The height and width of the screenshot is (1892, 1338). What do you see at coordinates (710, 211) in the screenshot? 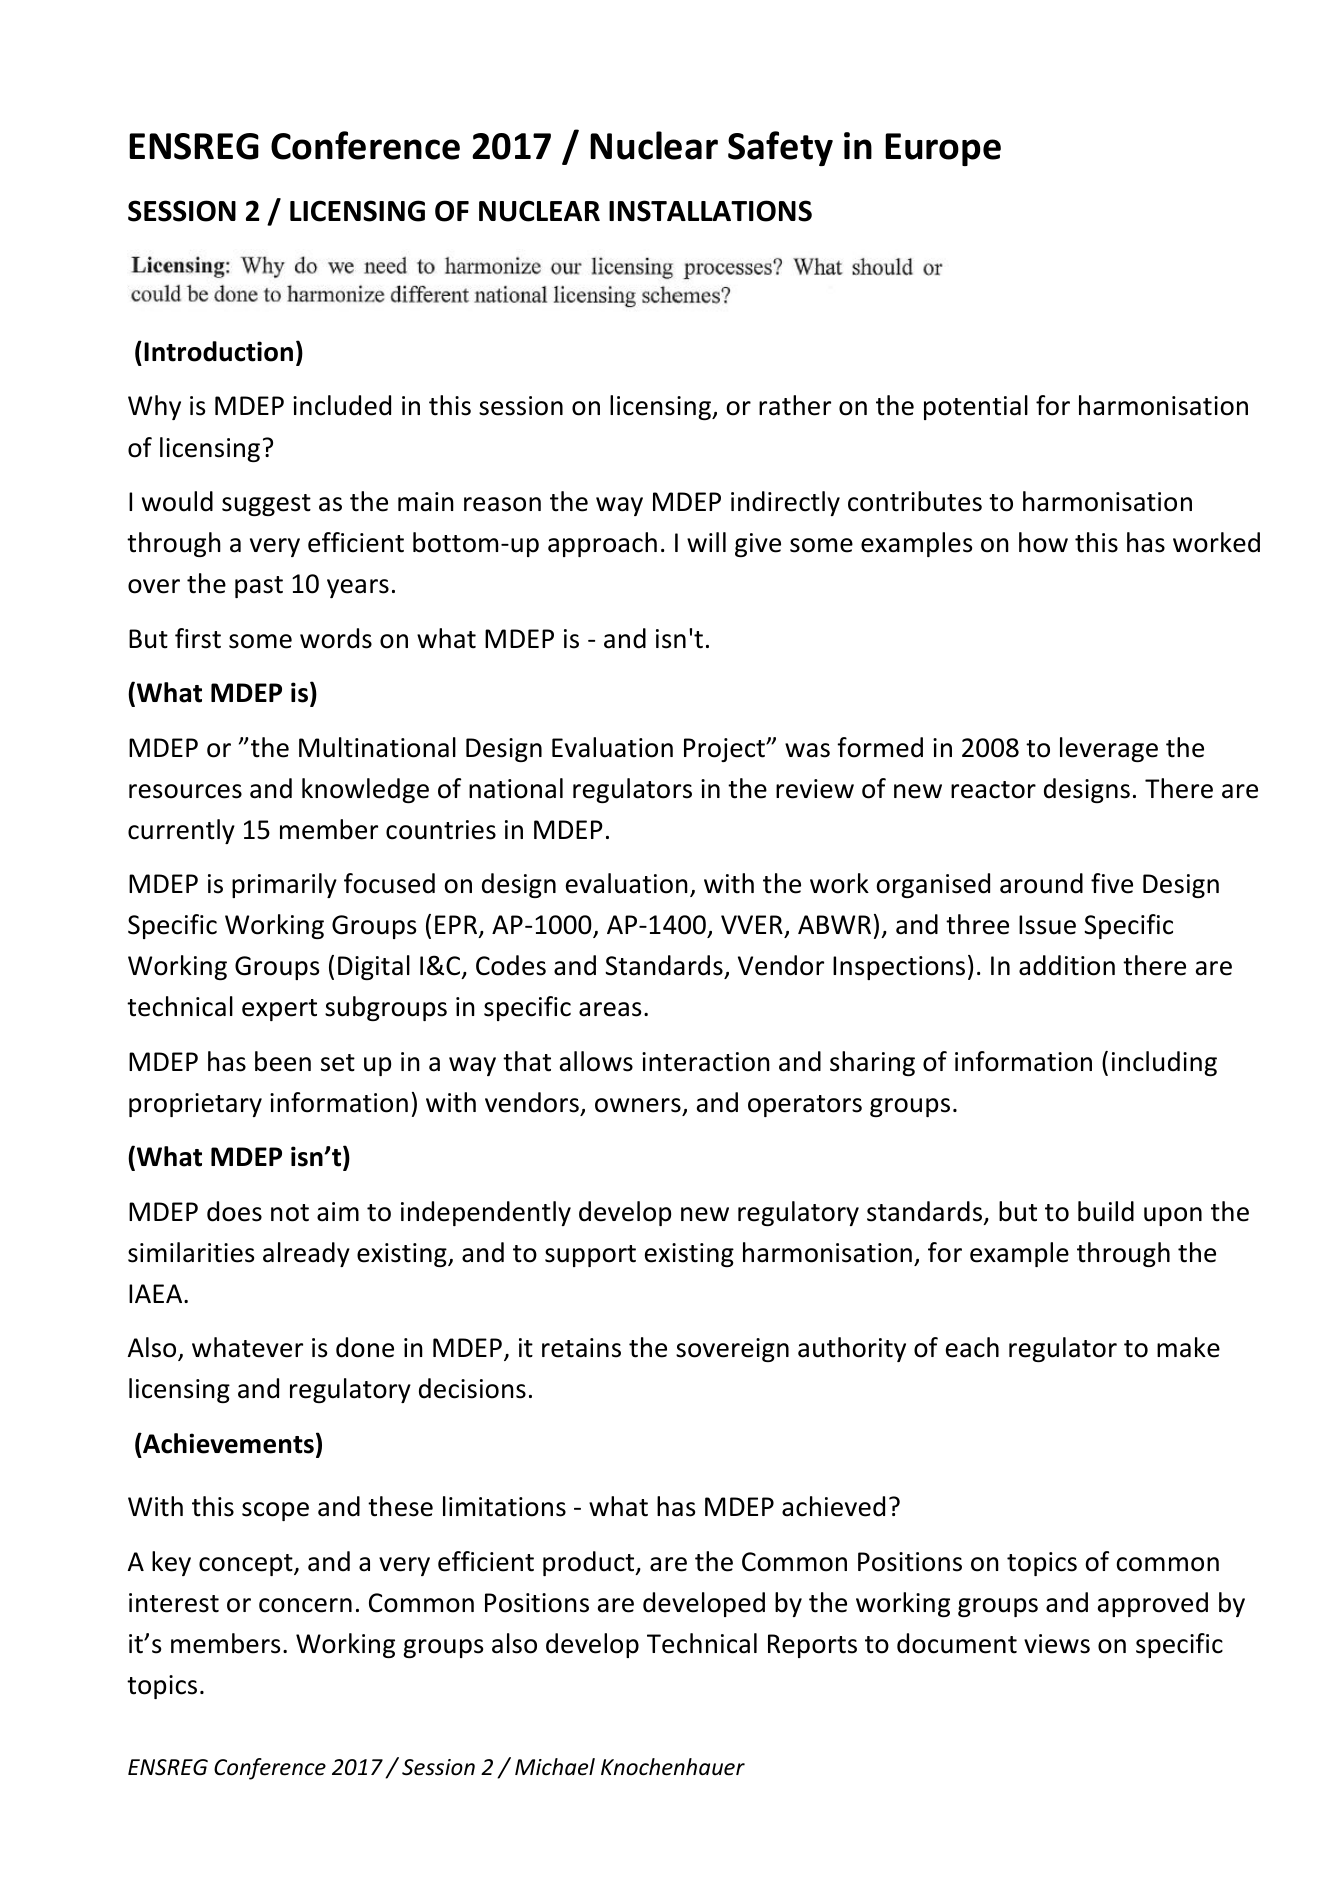
I see `INSTALLATIONS` at bounding box center [710, 211].
